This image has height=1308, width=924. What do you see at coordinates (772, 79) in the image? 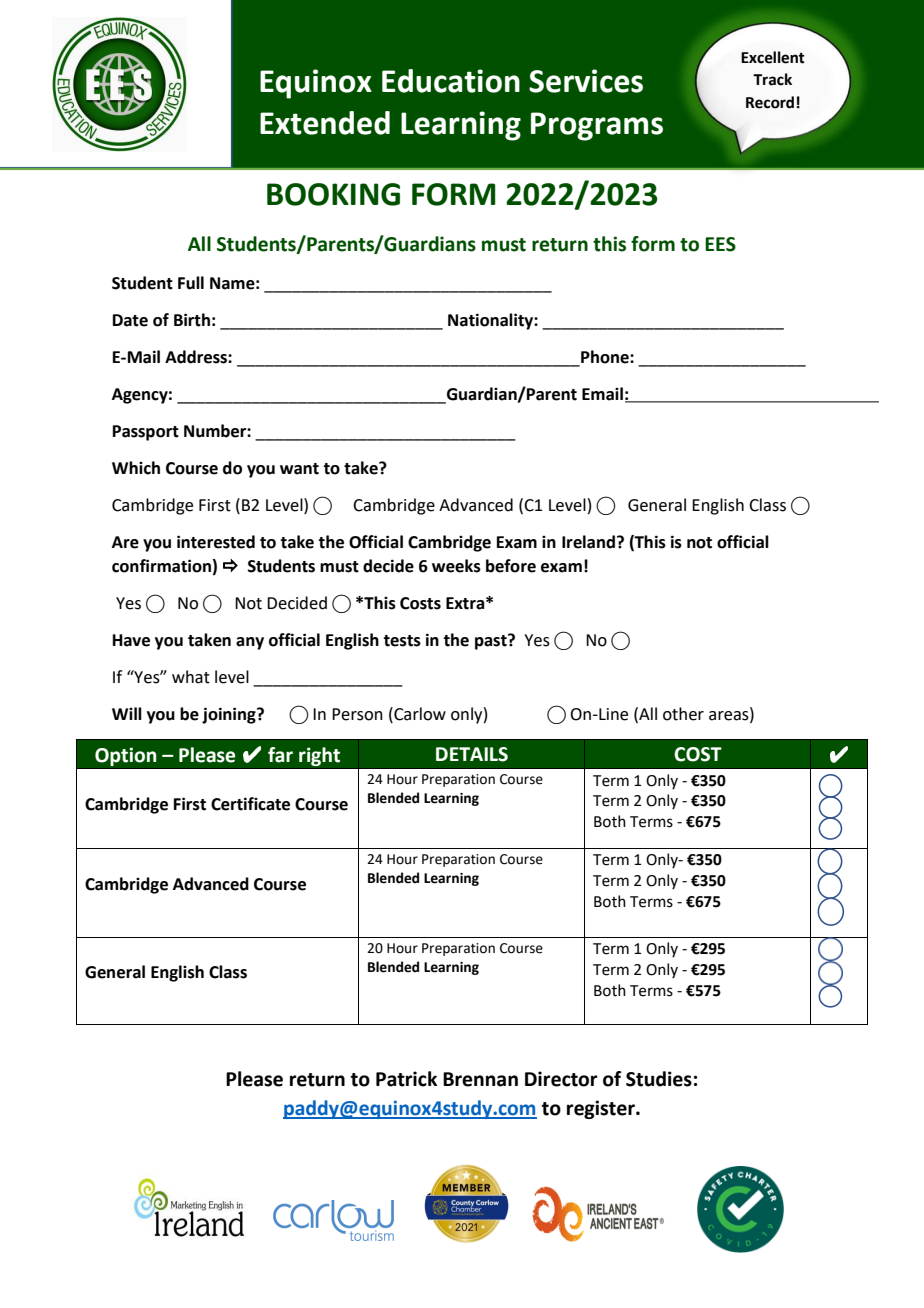
I see `Track` at bounding box center [772, 79].
